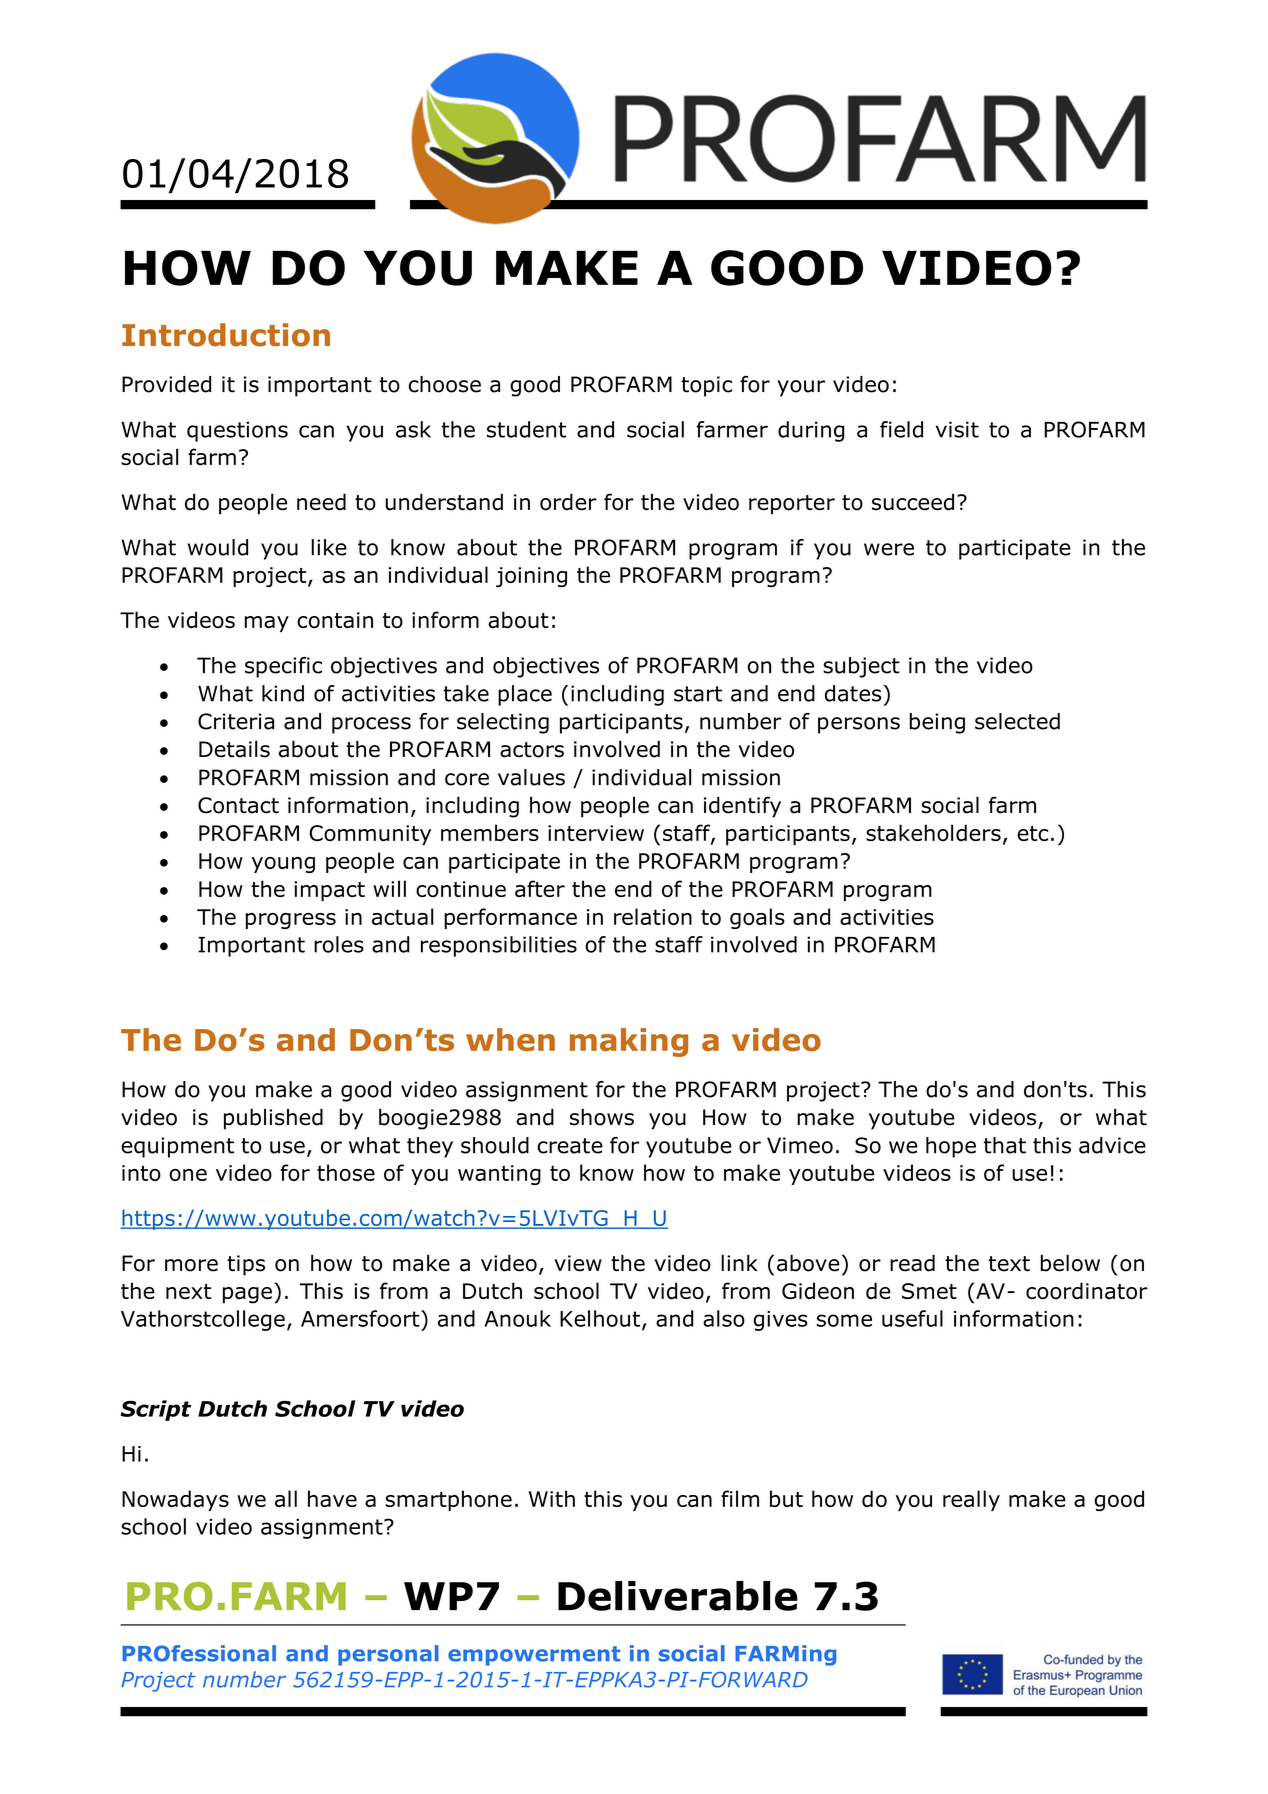 The image size is (1268, 1794). Describe the element at coordinates (678, 1596) in the document. I see `Deliverable` at that location.
